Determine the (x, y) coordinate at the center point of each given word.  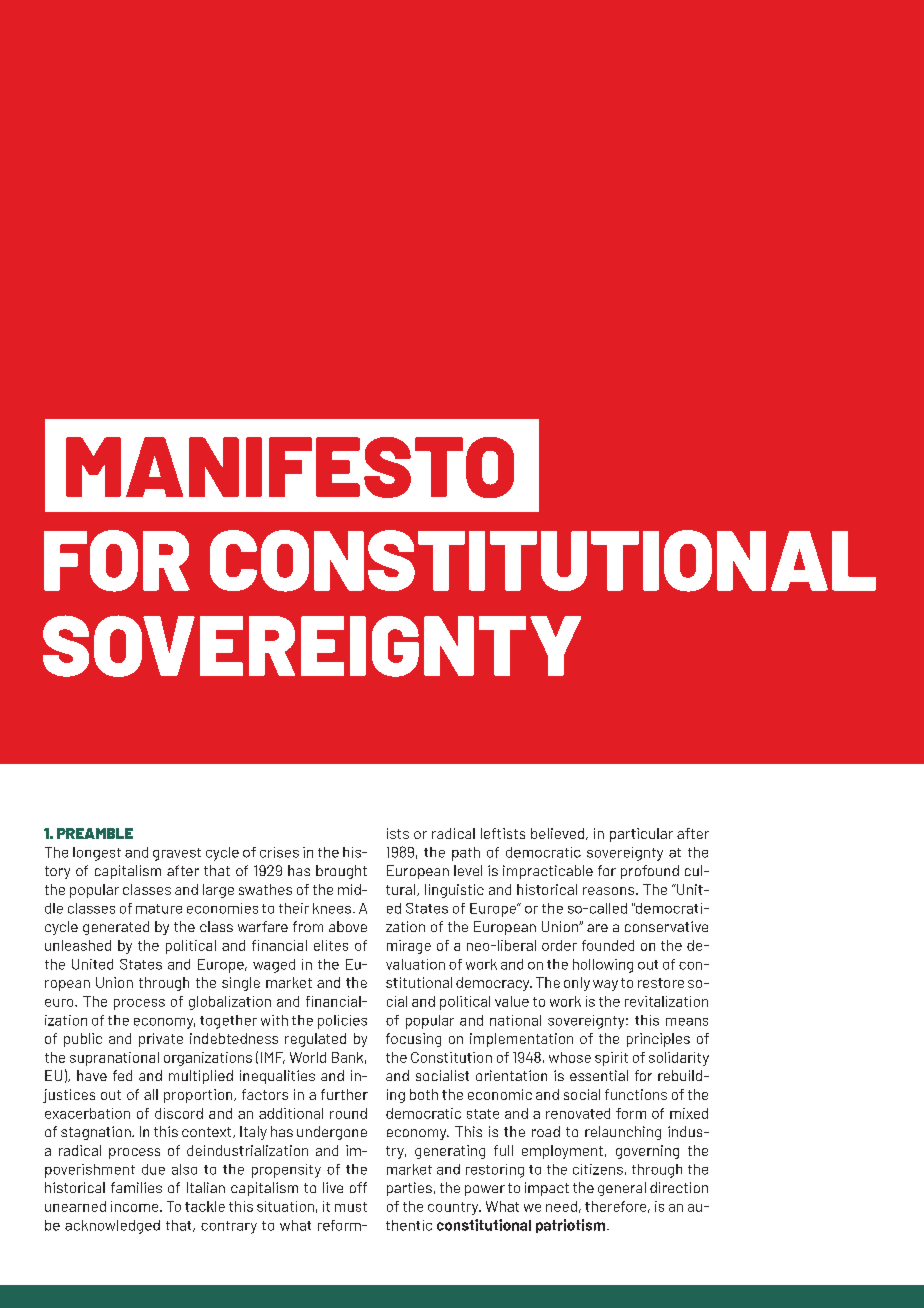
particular (641, 835)
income (136, 1206)
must (351, 1207)
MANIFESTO (290, 467)
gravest (177, 854)
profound (650, 872)
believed (559, 834)
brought (341, 872)
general (622, 1189)
